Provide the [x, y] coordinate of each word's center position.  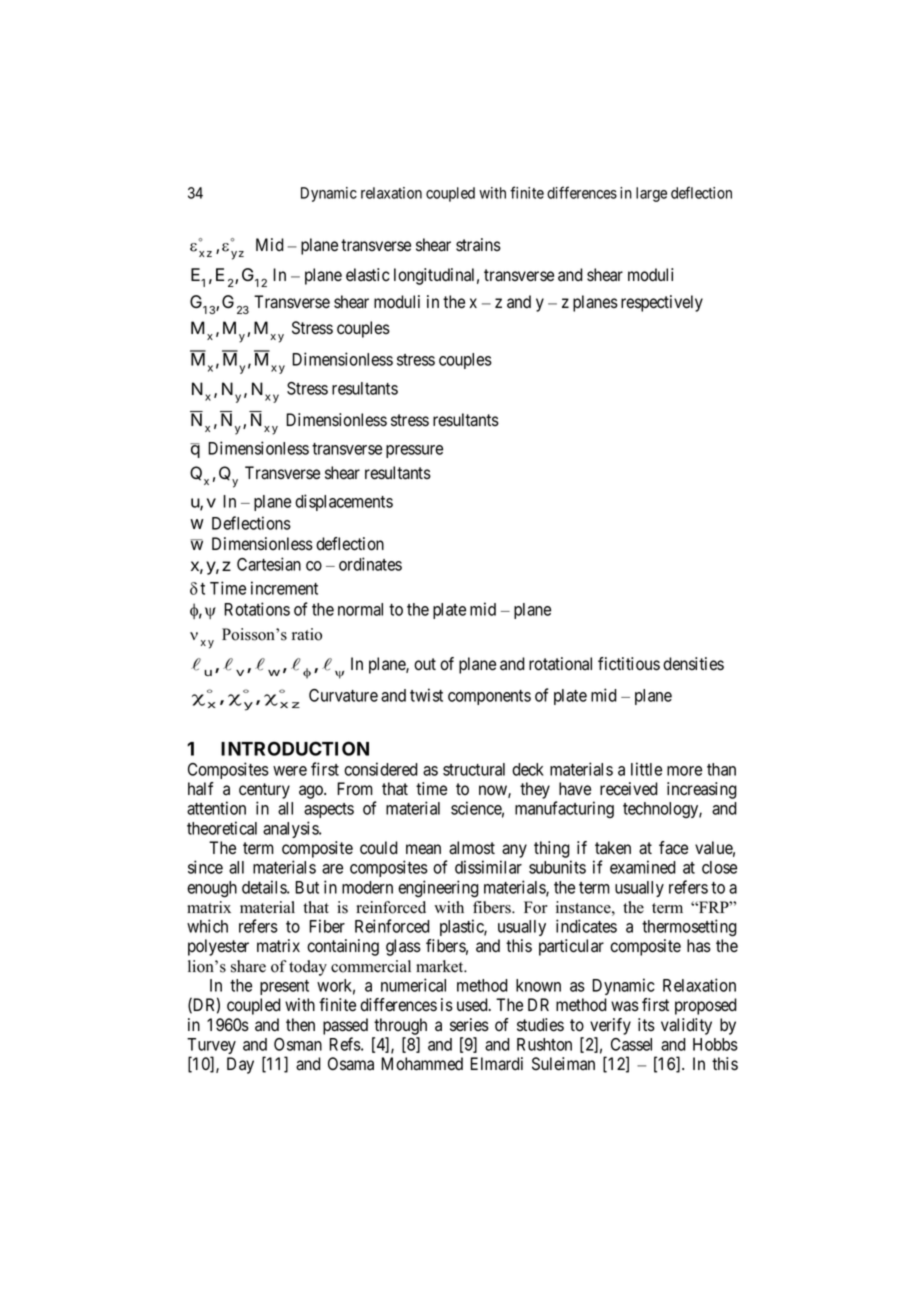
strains [478, 245]
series [469, 1025]
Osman [298, 1044]
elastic [368, 275]
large [651, 194]
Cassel [631, 1044]
